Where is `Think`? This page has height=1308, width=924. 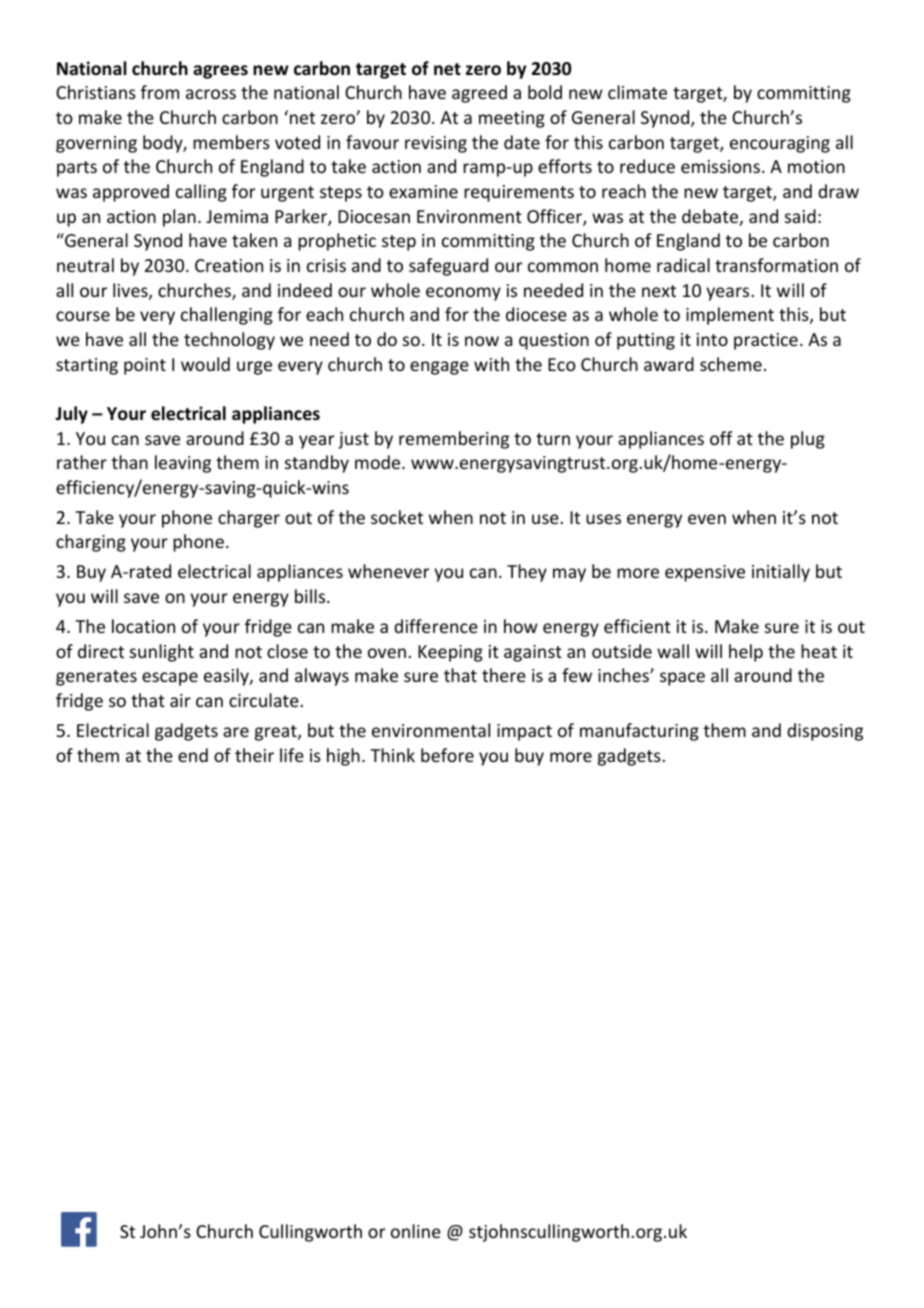
Think is located at coordinates (392, 755).
